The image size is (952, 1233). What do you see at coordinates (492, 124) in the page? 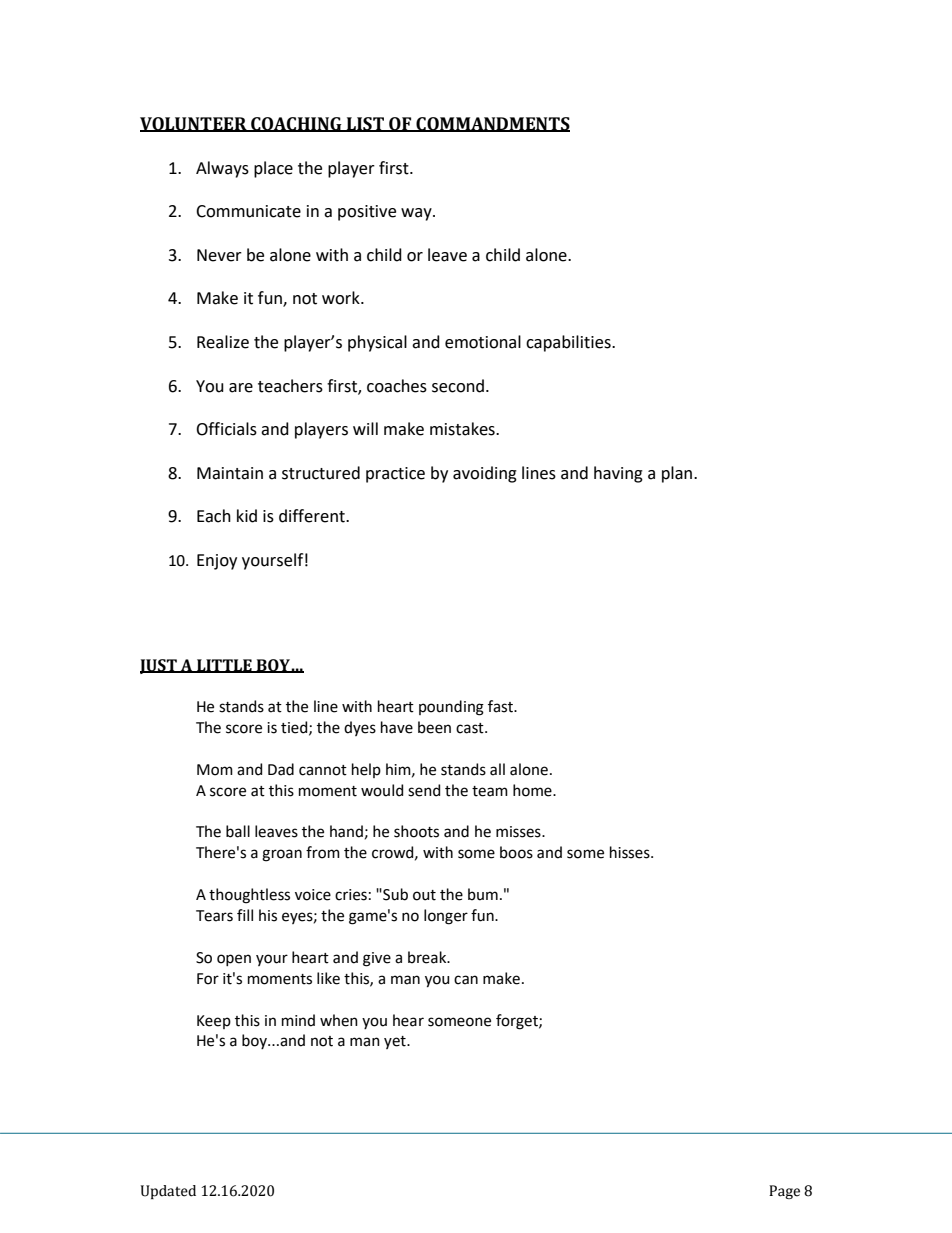
I see `COMMANDMENTS` at bounding box center [492, 124].
